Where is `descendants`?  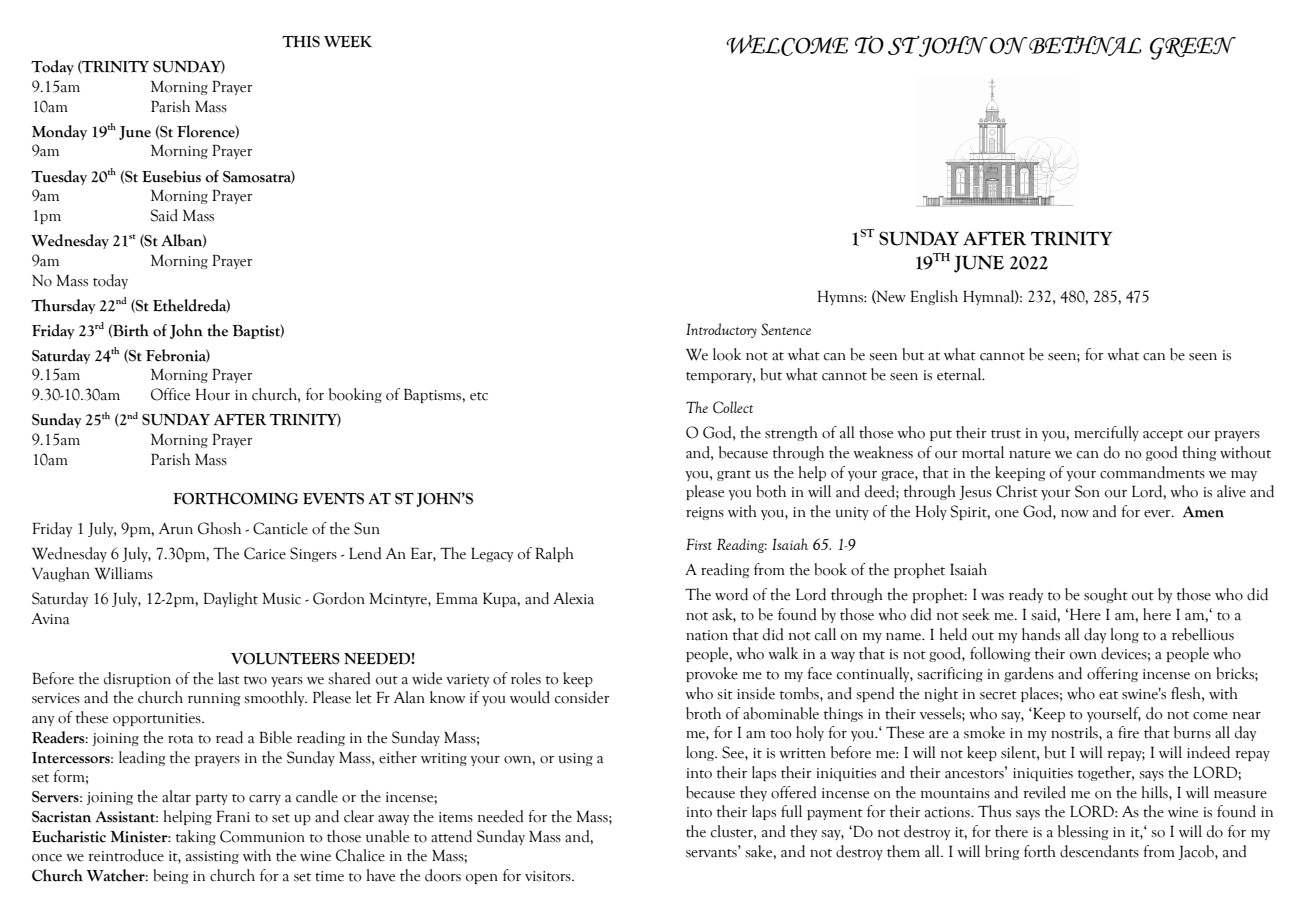
descendants is located at coordinates (1099, 851).
